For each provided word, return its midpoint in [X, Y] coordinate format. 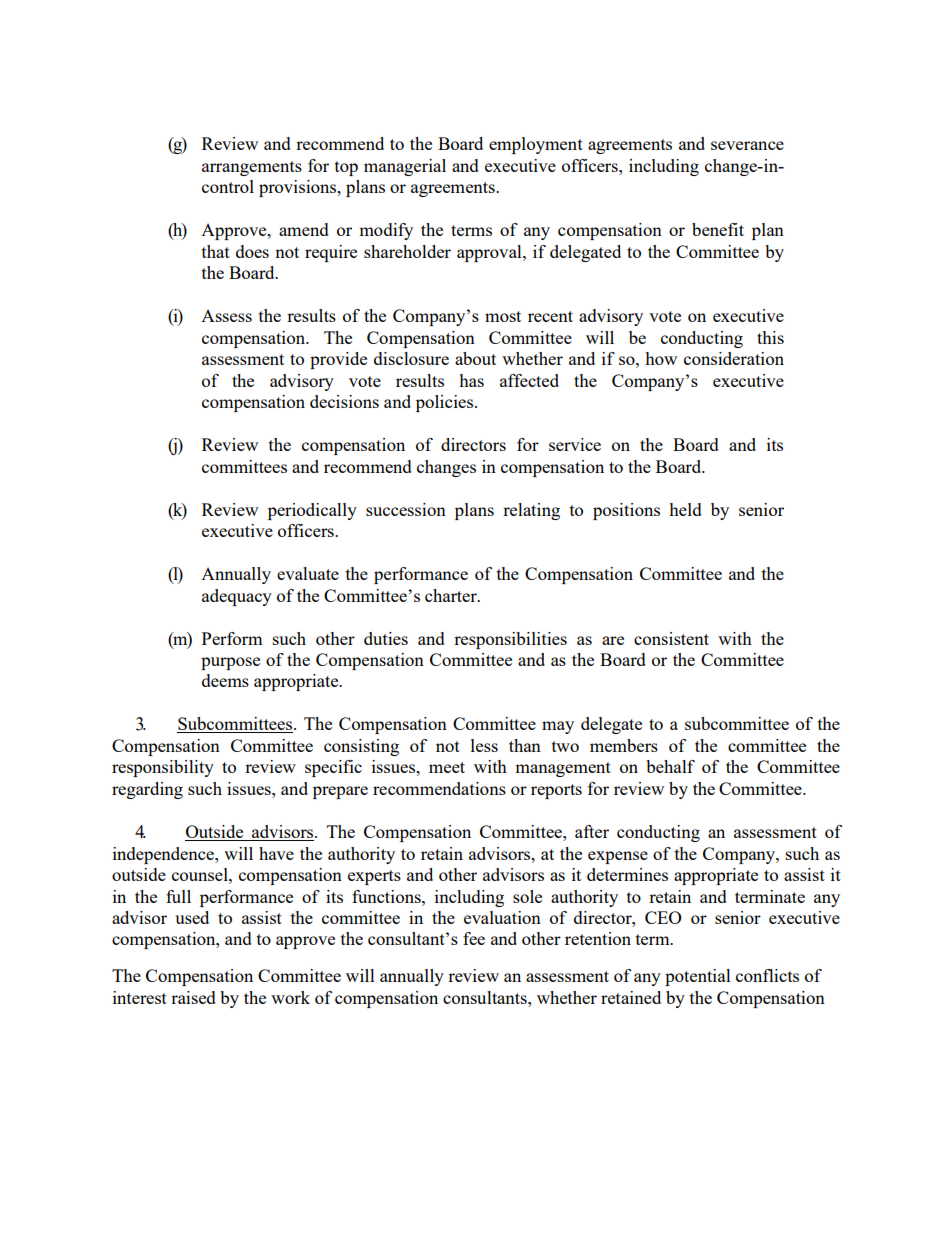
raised [193, 997]
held [685, 509]
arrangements [252, 168]
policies [446, 403]
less [484, 745]
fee [474, 938]
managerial [405, 167]
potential [698, 977]
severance [747, 145]
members [624, 745]
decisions [344, 401]
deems [225, 680]
